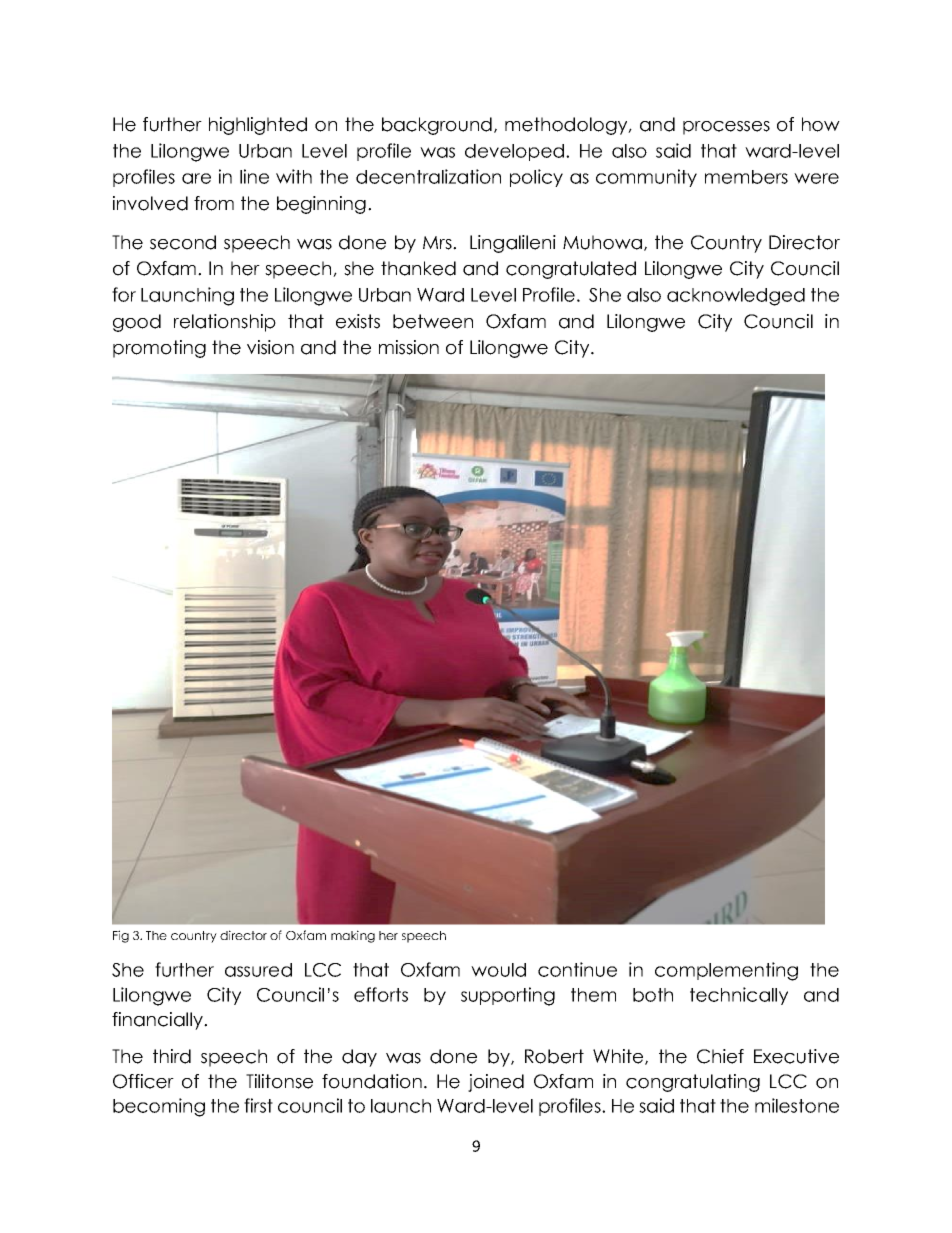  What do you see at coordinates (196, 178) in the screenshot?
I see `are` at bounding box center [196, 178].
